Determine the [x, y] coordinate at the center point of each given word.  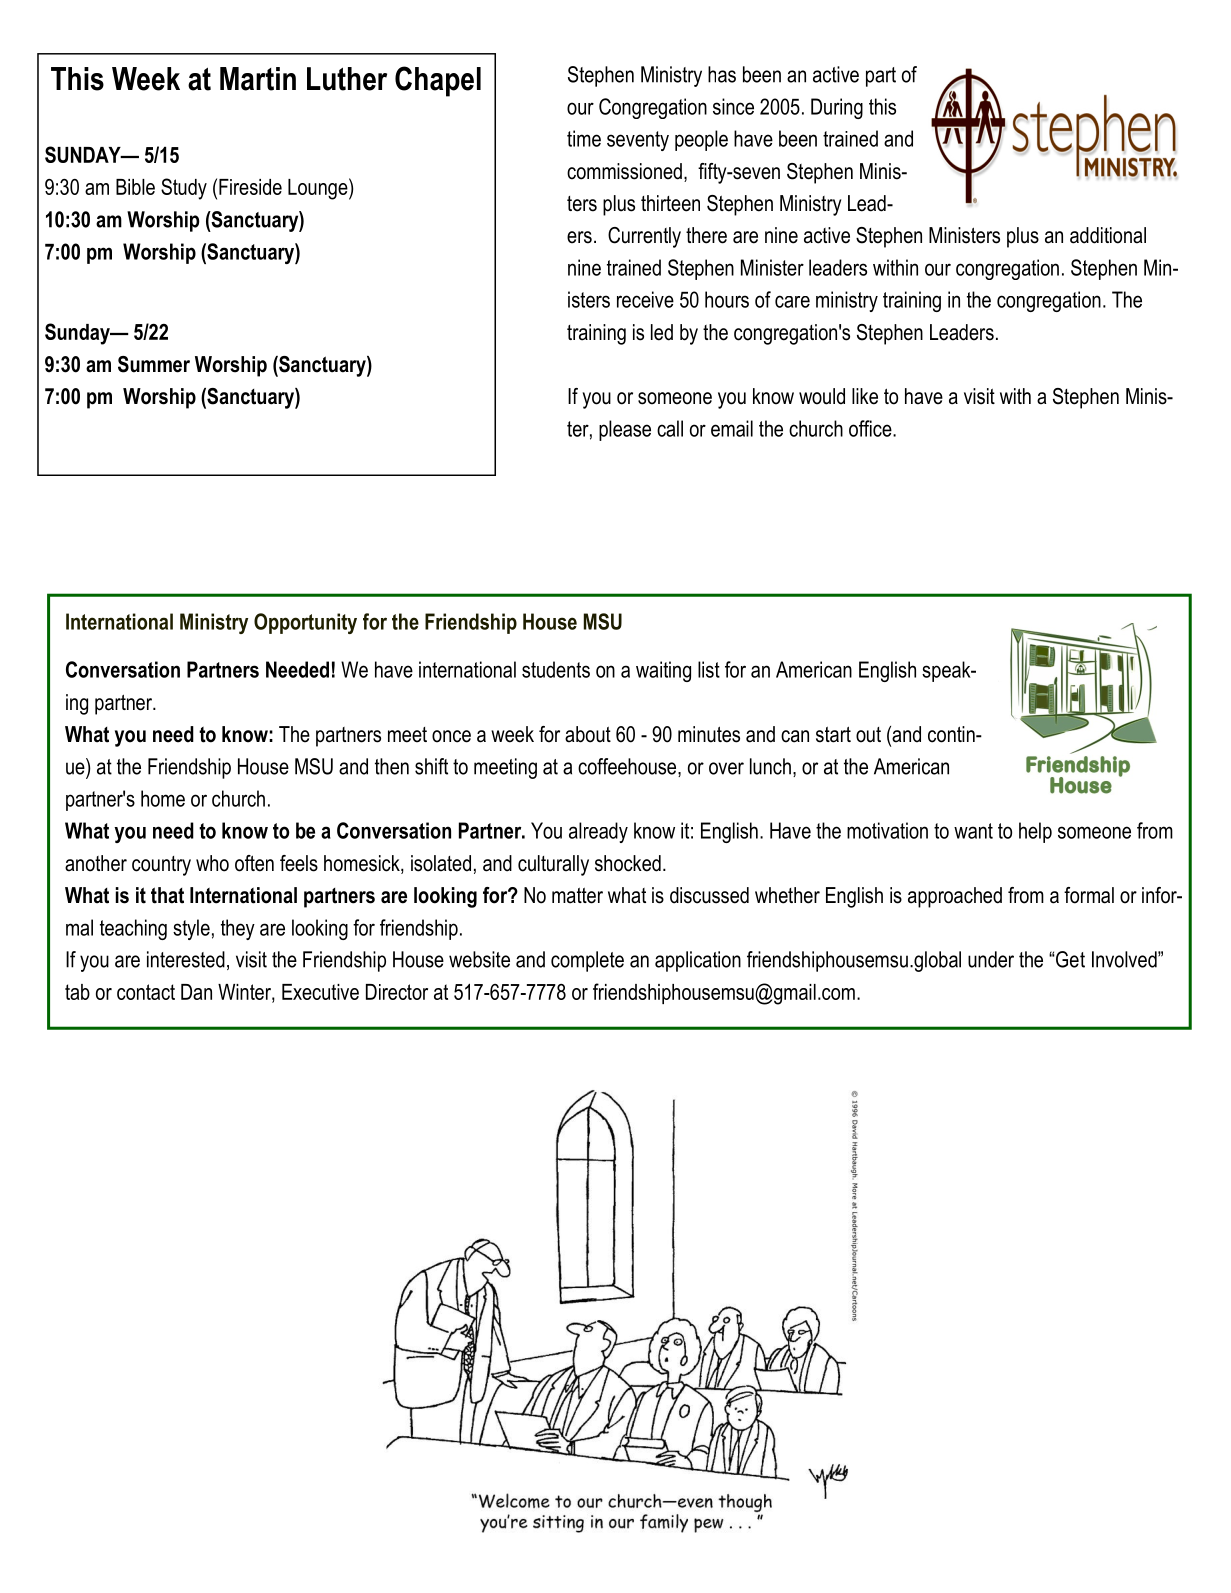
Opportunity [305, 623]
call [670, 428]
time [584, 138]
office [871, 428]
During [837, 108]
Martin [258, 79]
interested [186, 959]
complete [587, 961]
